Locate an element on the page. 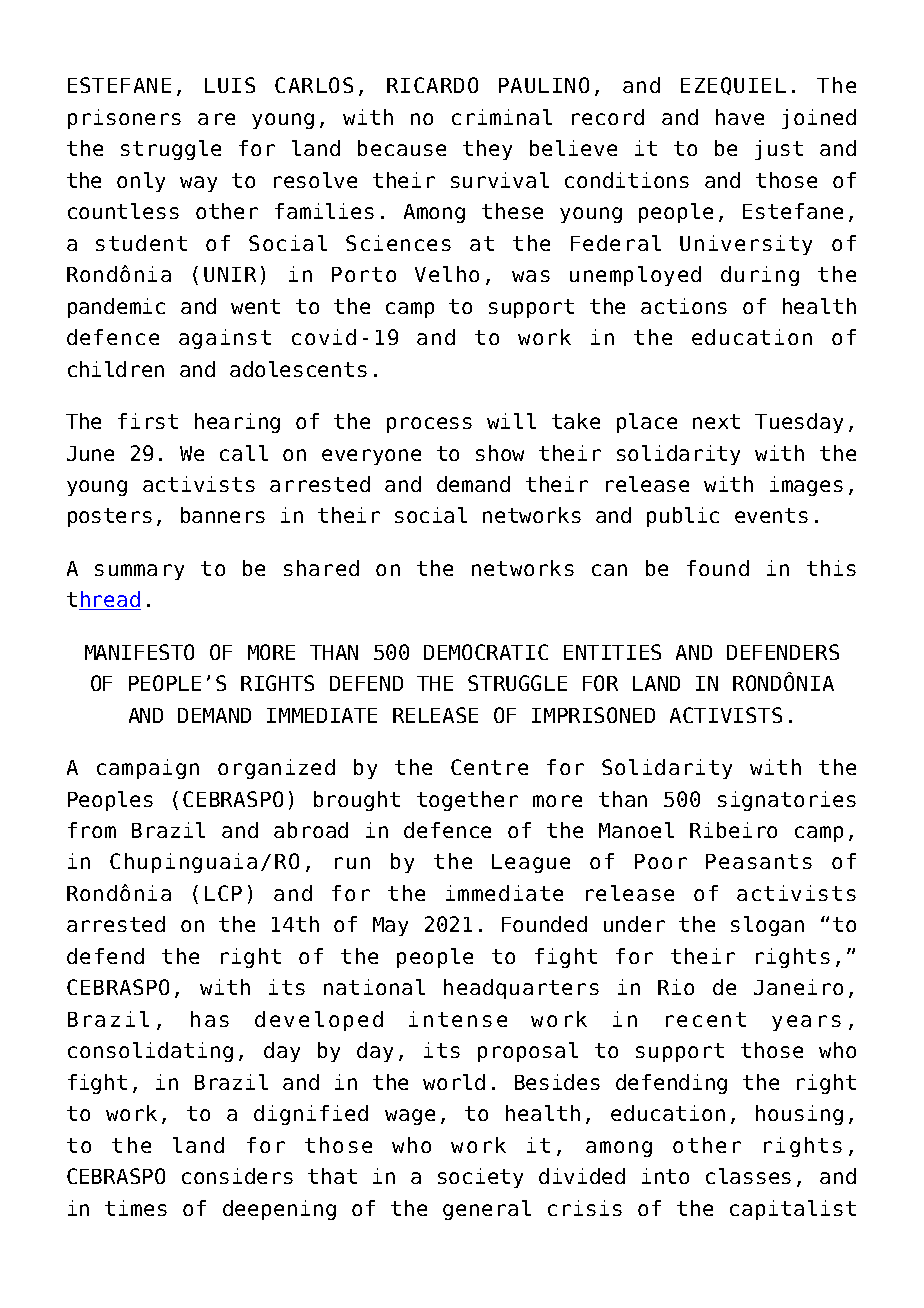  have is located at coordinates (740, 117).
